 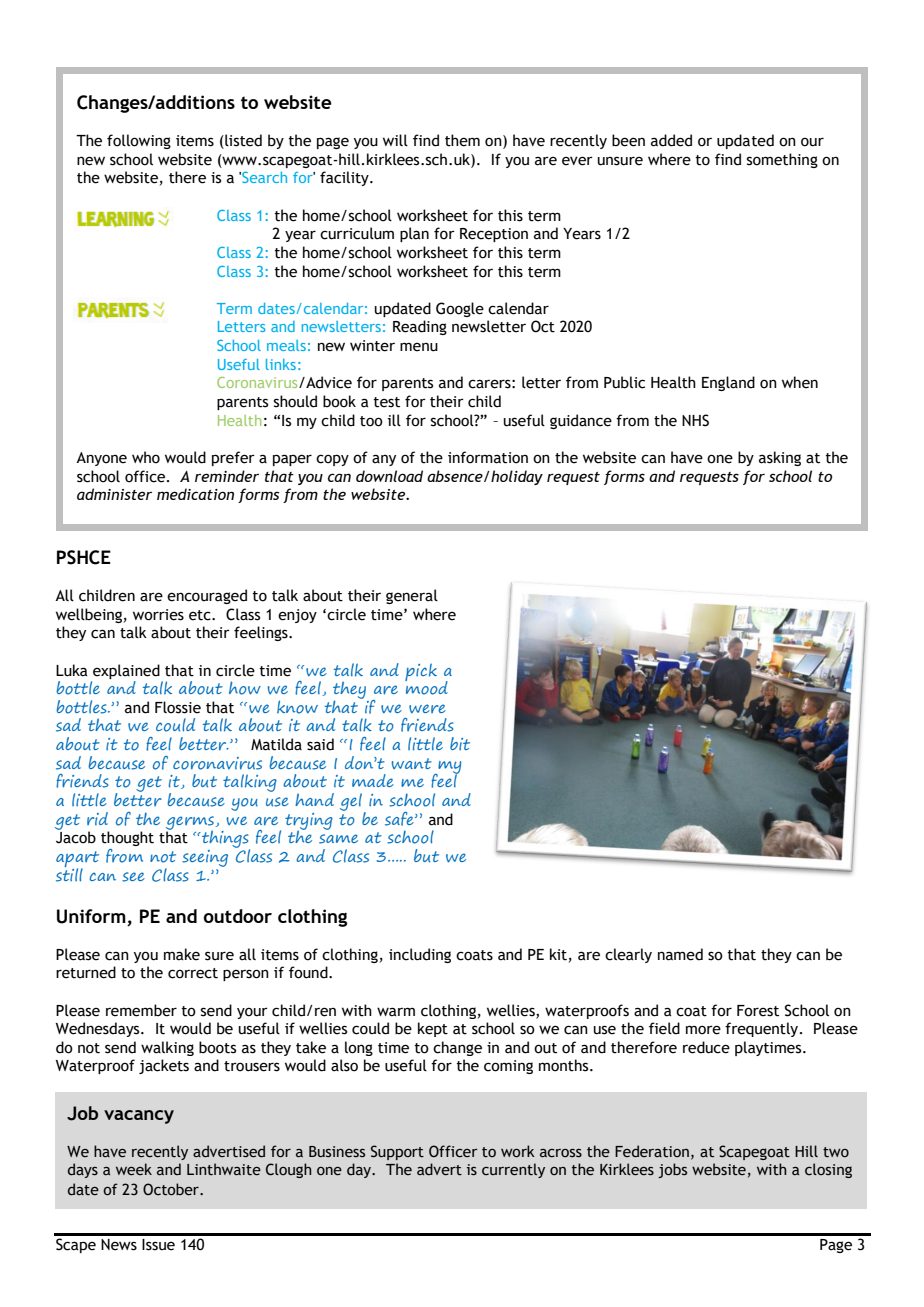 What do you see at coordinates (462, 140) in the screenshot?
I see `them` at bounding box center [462, 140].
